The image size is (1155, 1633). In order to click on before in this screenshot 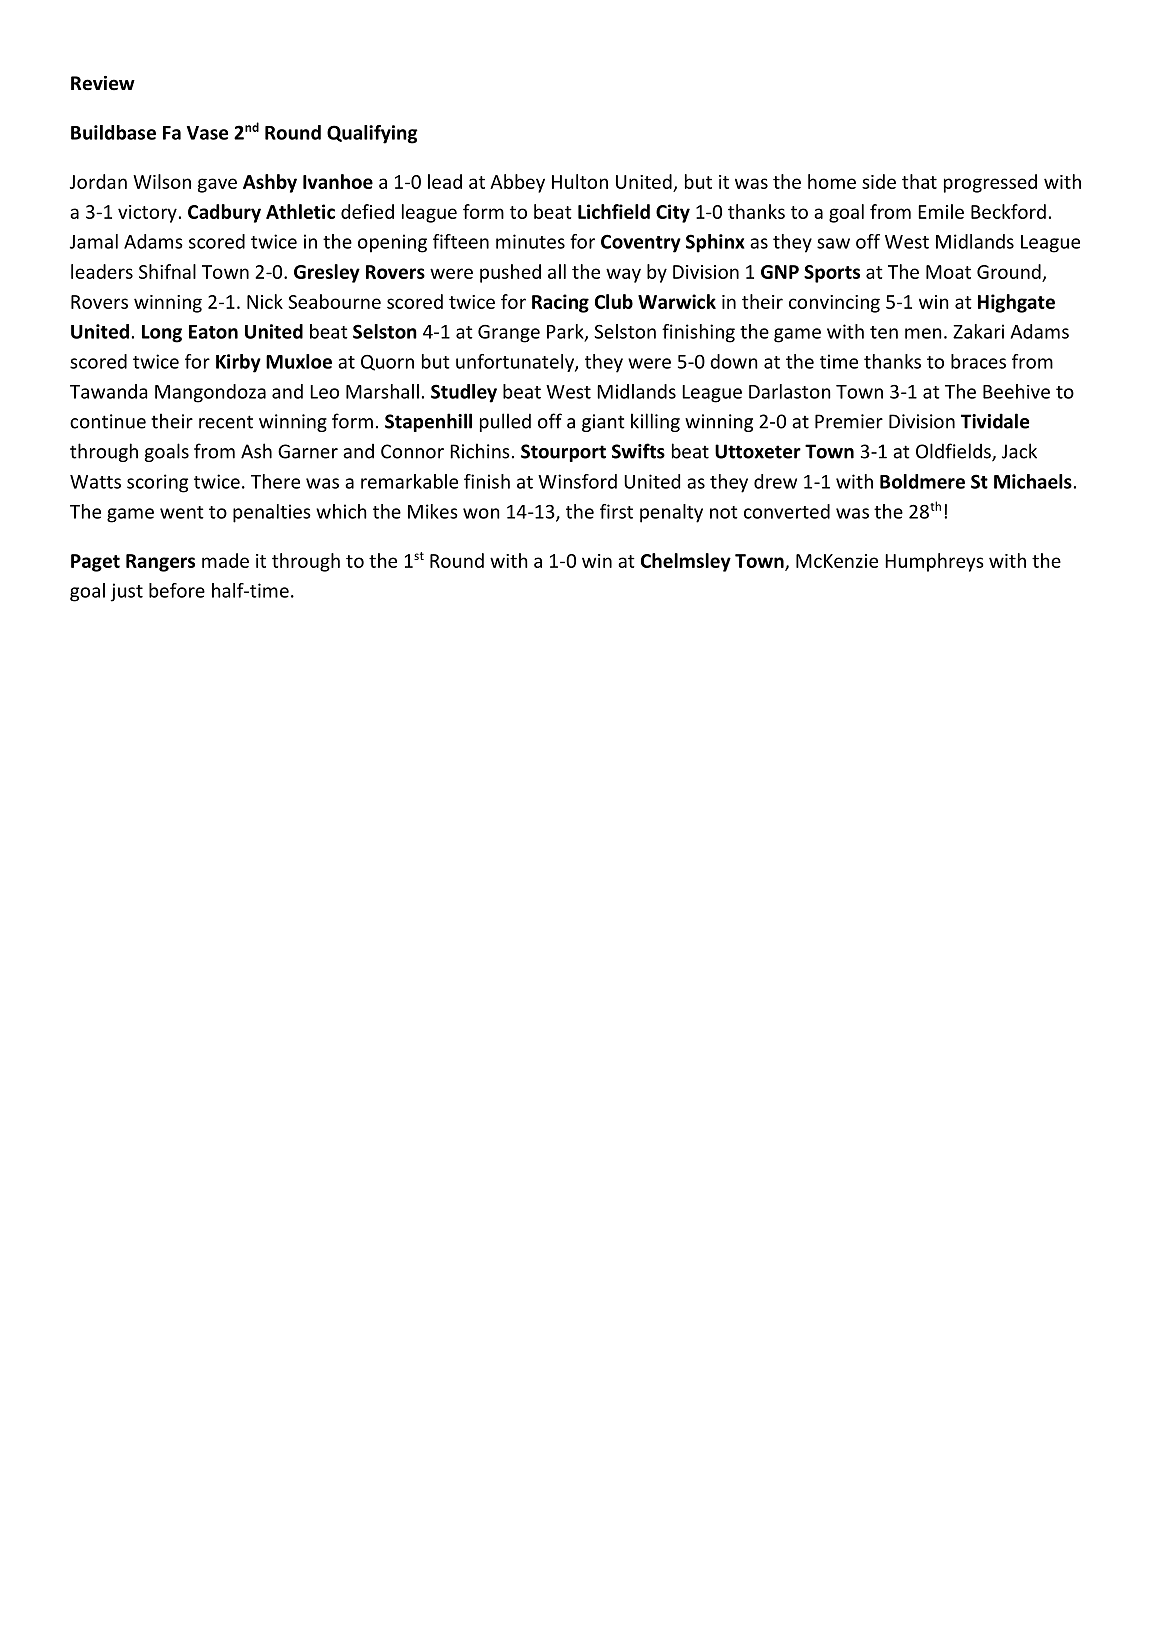, I will do `click(177, 590)`.
